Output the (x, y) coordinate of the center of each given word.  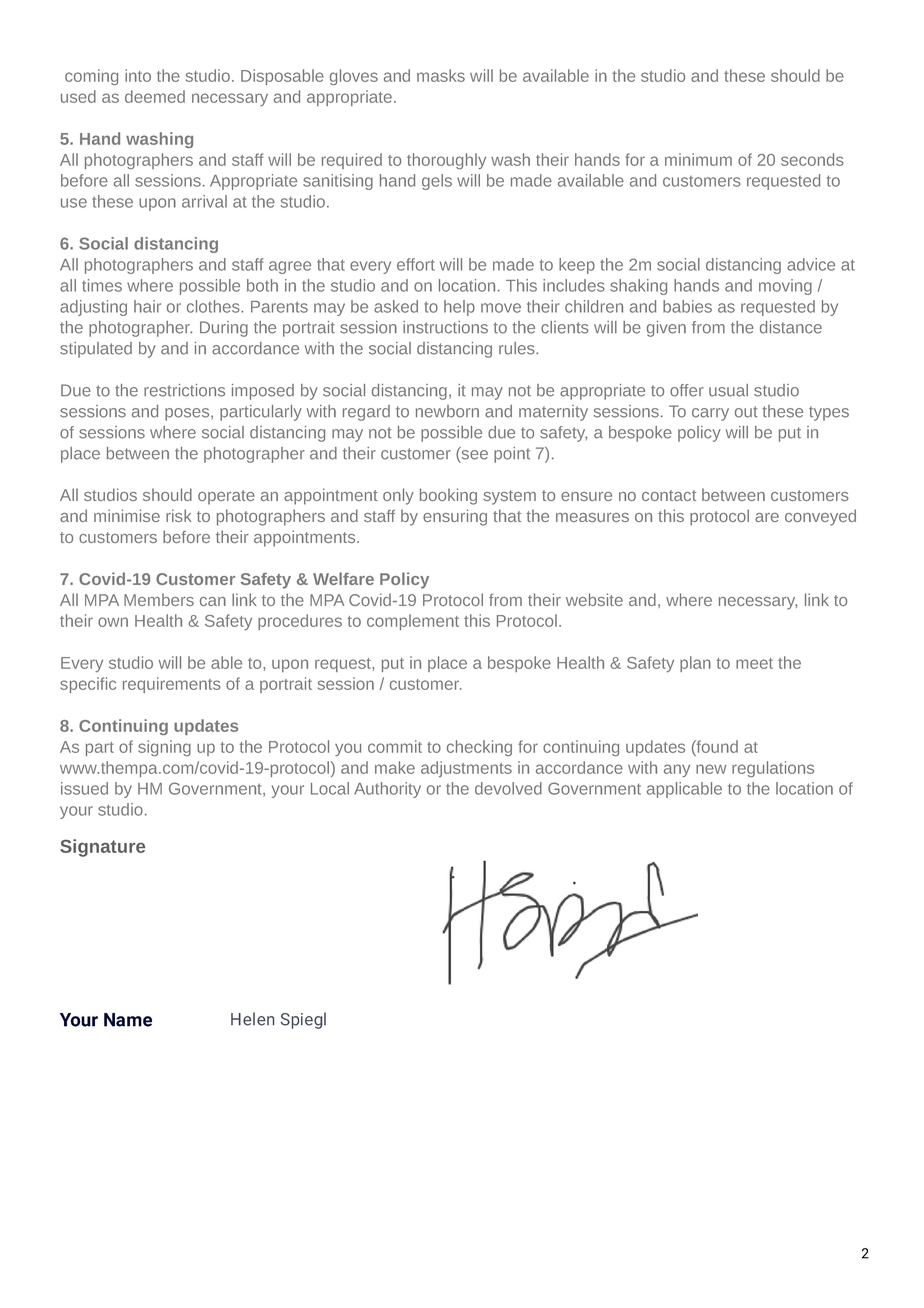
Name (128, 1020)
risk (178, 515)
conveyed (820, 517)
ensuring (455, 517)
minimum (698, 159)
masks (441, 75)
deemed (155, 96)
